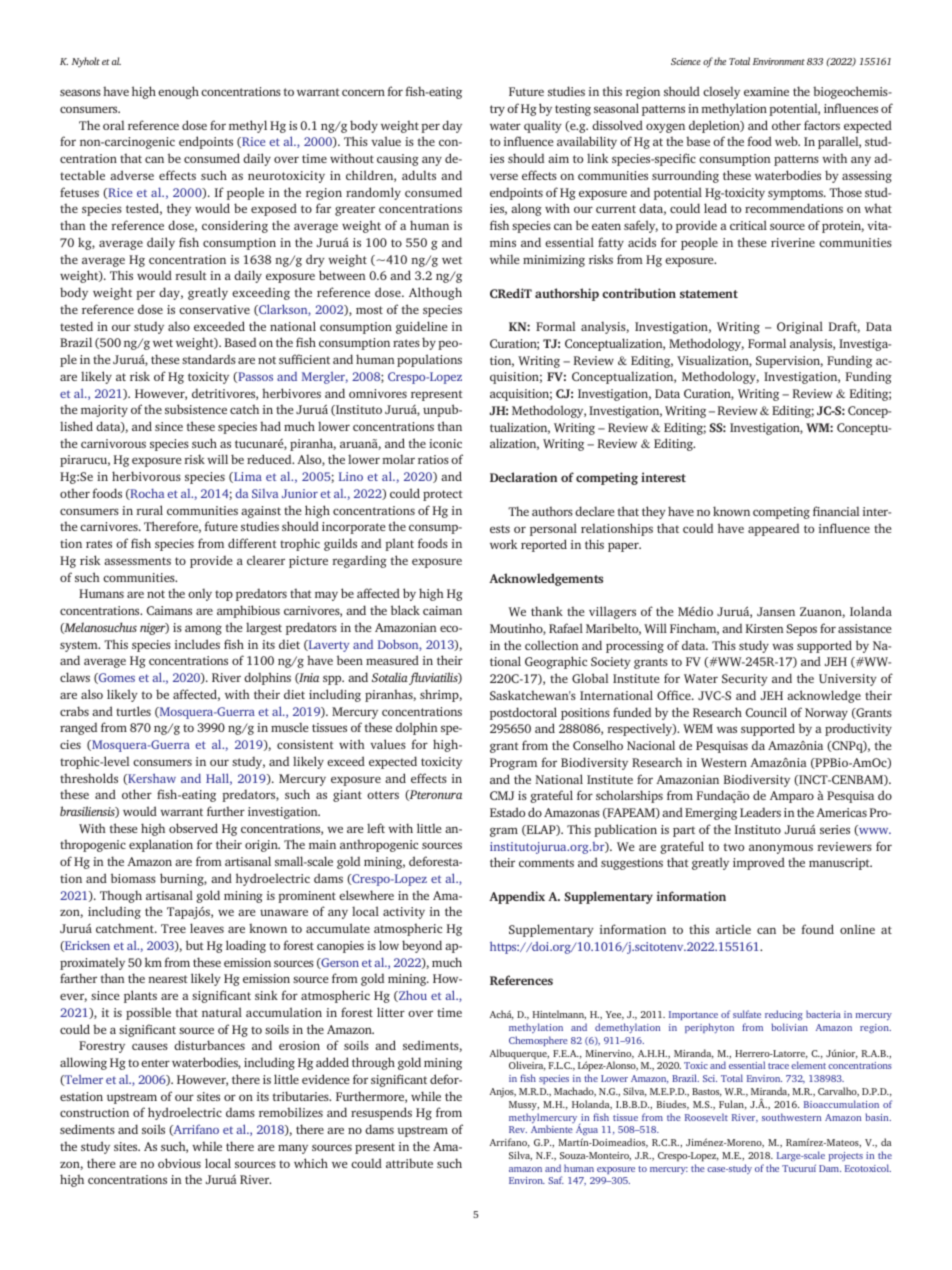 The width and height of the page is (952, 1270). Describe the element at coordinates (517, 897) in the page. I see `Appendix` at that location.
